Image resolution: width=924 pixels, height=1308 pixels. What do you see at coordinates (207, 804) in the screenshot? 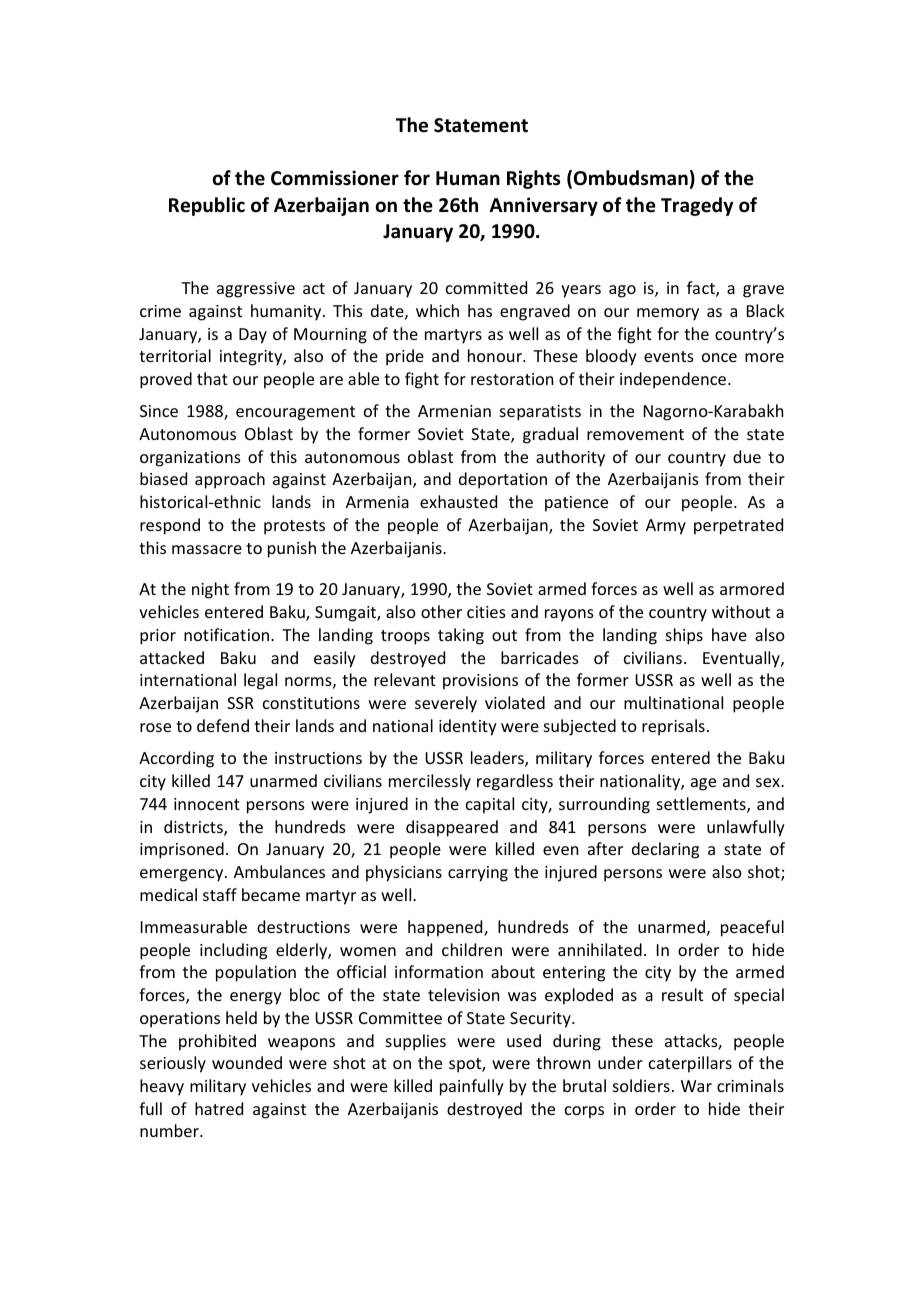
I see `innocent` at bounding box center [207, 804].
